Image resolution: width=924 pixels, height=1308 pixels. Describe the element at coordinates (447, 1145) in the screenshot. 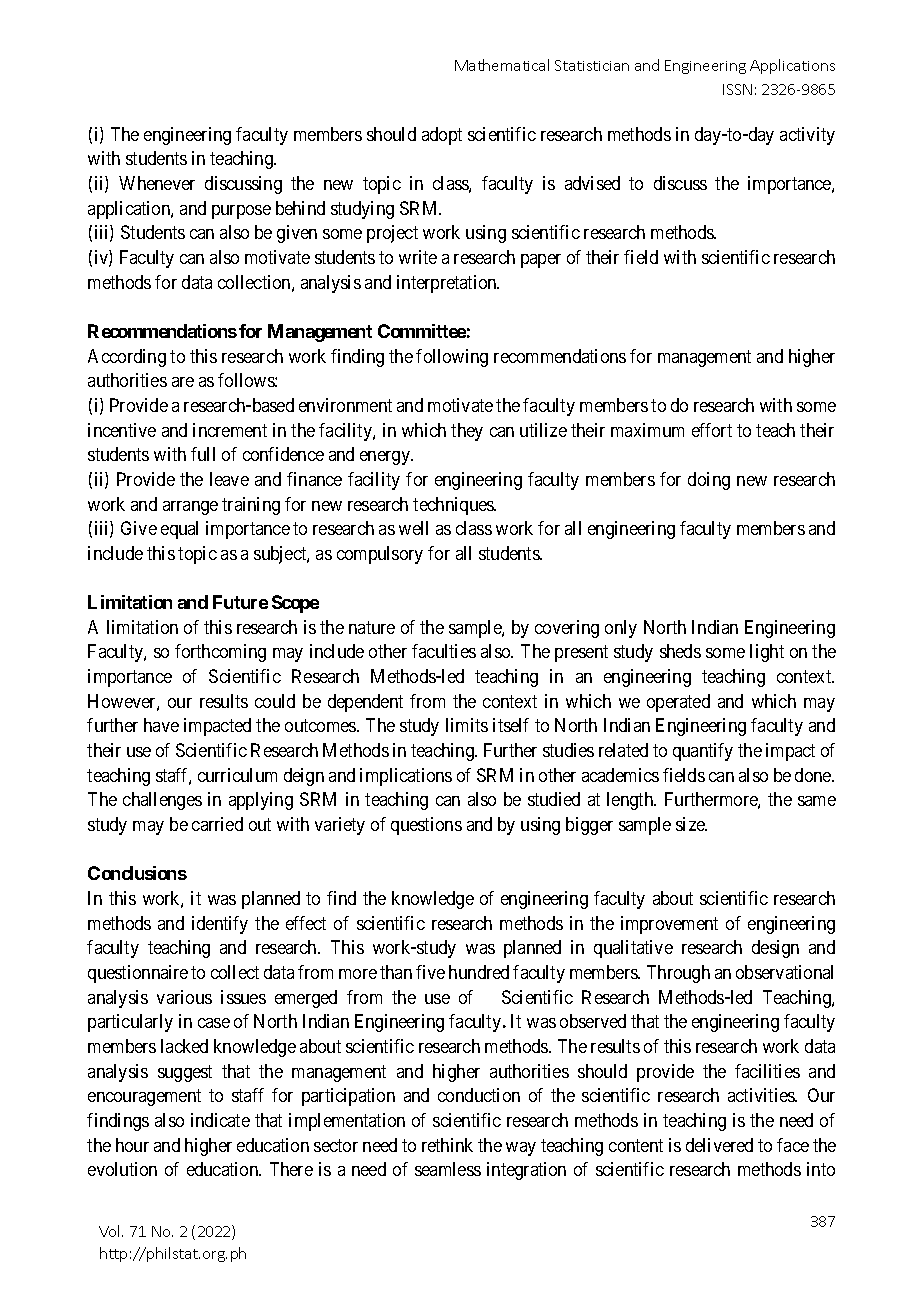

I see `rethink` at that location.
